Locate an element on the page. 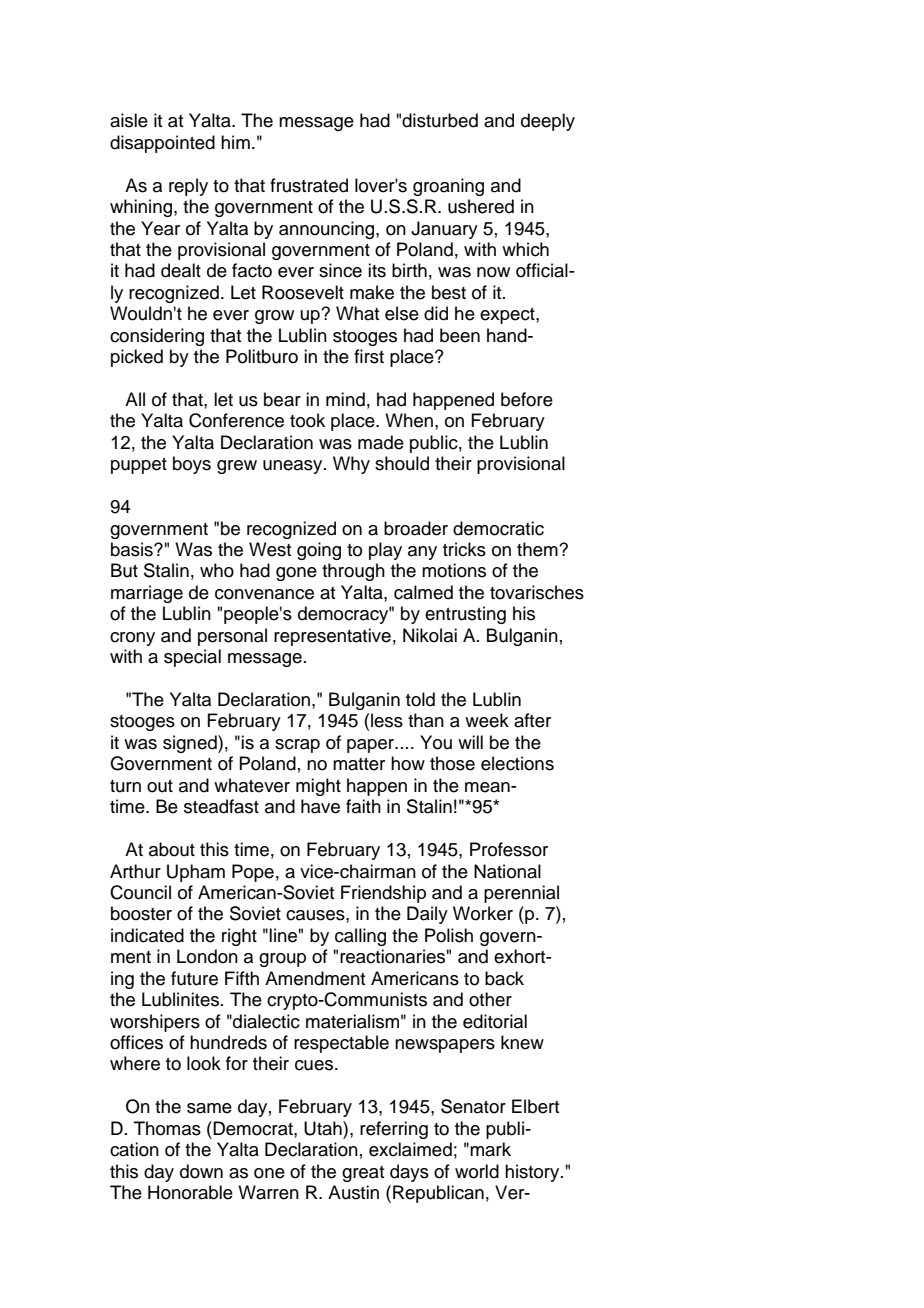 This document has width=924, height=1308. special is located at coordinates (192, 658).
